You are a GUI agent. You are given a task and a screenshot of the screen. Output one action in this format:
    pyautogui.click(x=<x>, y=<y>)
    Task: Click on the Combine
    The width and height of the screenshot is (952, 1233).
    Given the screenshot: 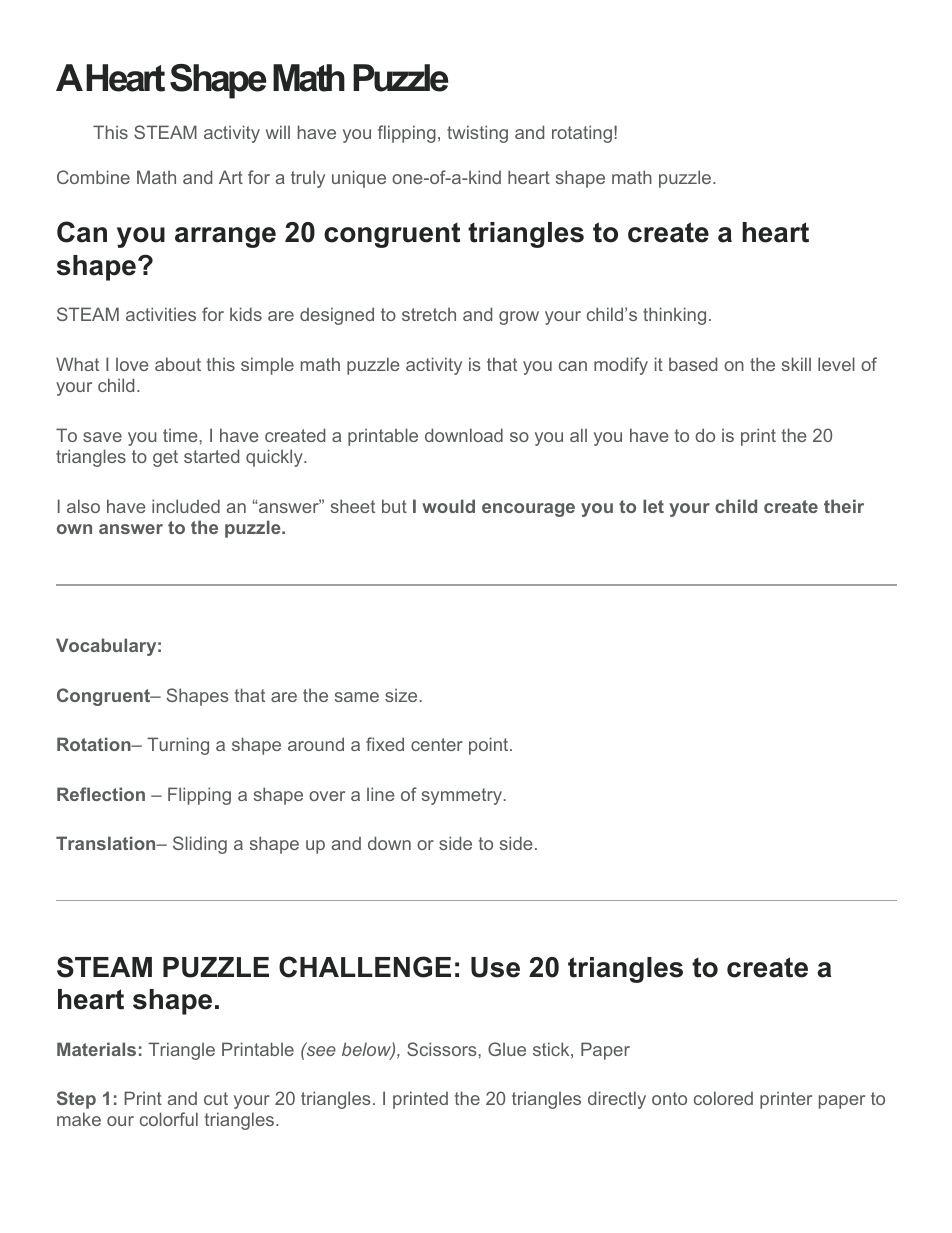 What is the action you would take?
    pyautogui.click(x=93, y=177)
